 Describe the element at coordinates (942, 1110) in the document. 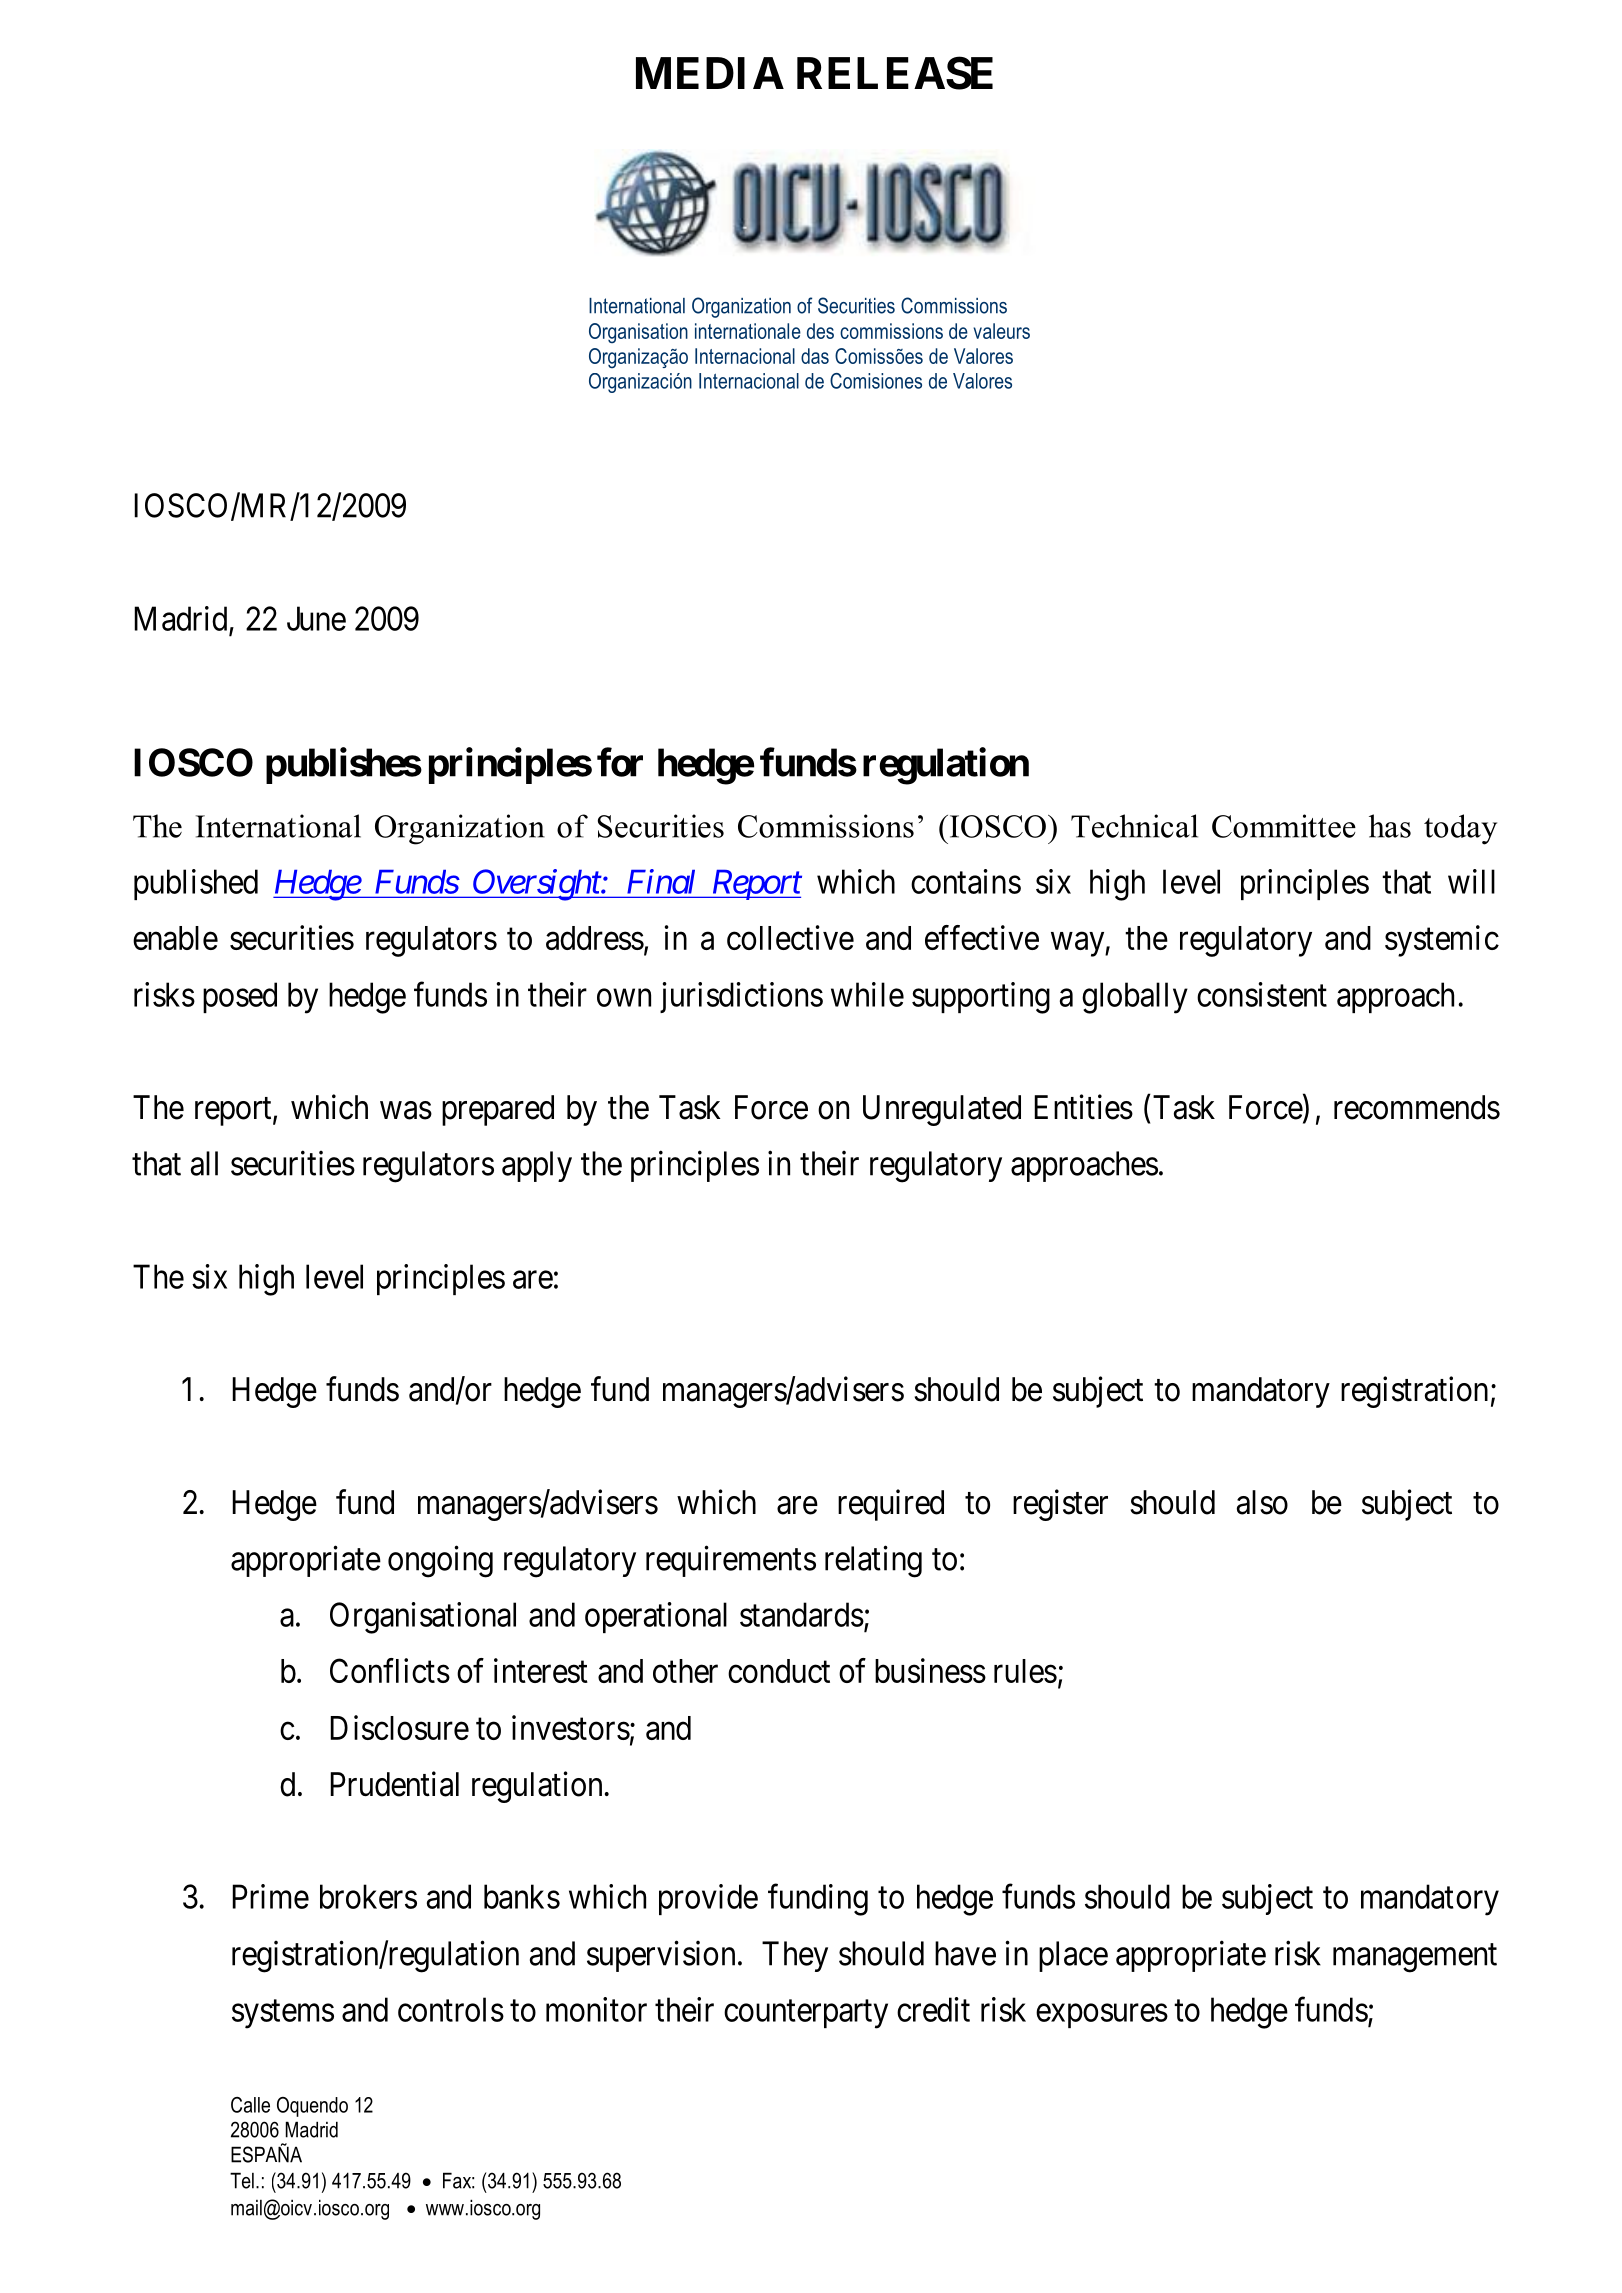

I see `Unregulated` at that location.
